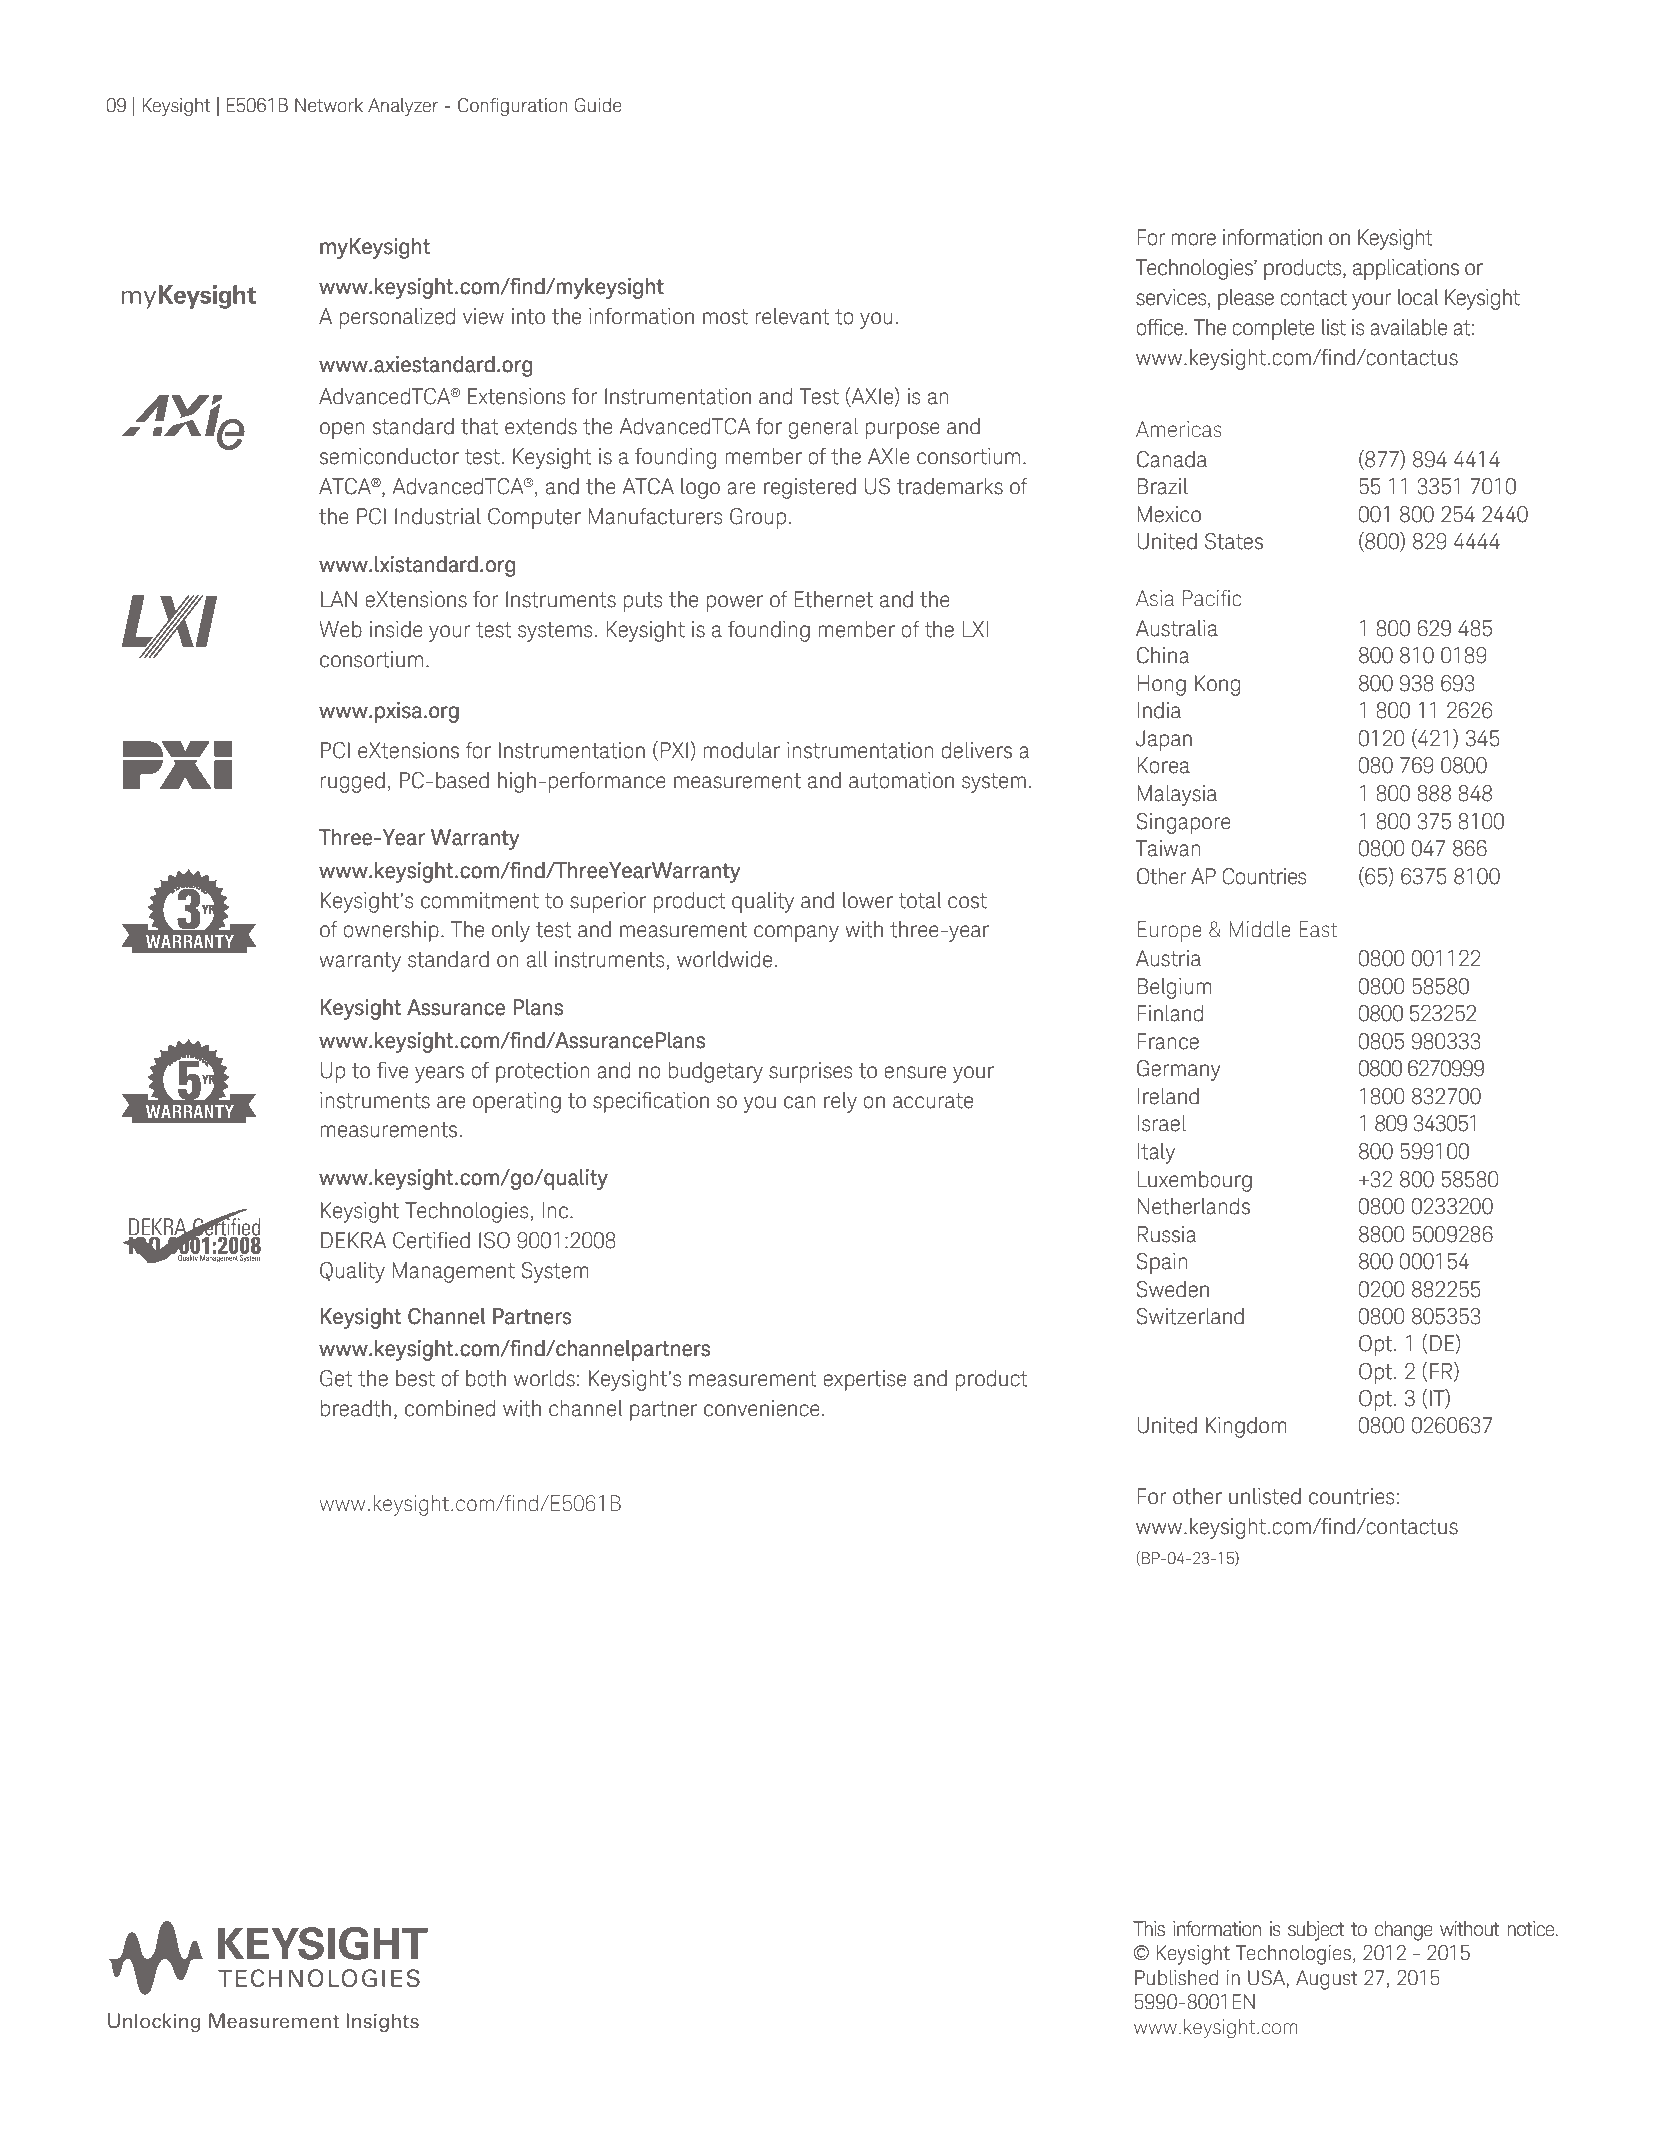  What do you see at coordinates (1190, 1316) in the page?
I see `Switzerland` at bounding box center [1190, 1316].
